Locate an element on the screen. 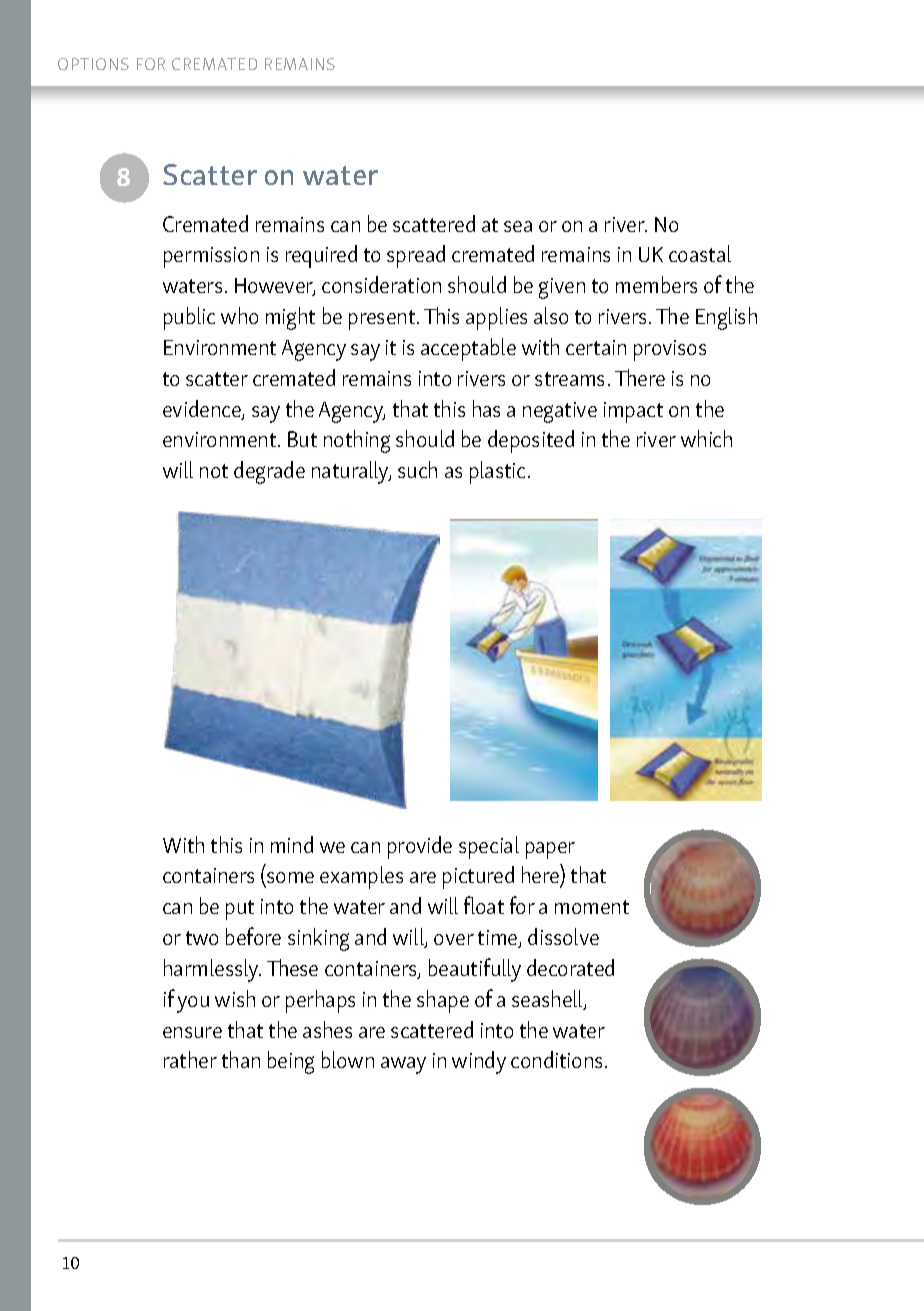 The image size is (924, 1311). ensure is located at coordinates (192, 1032).
